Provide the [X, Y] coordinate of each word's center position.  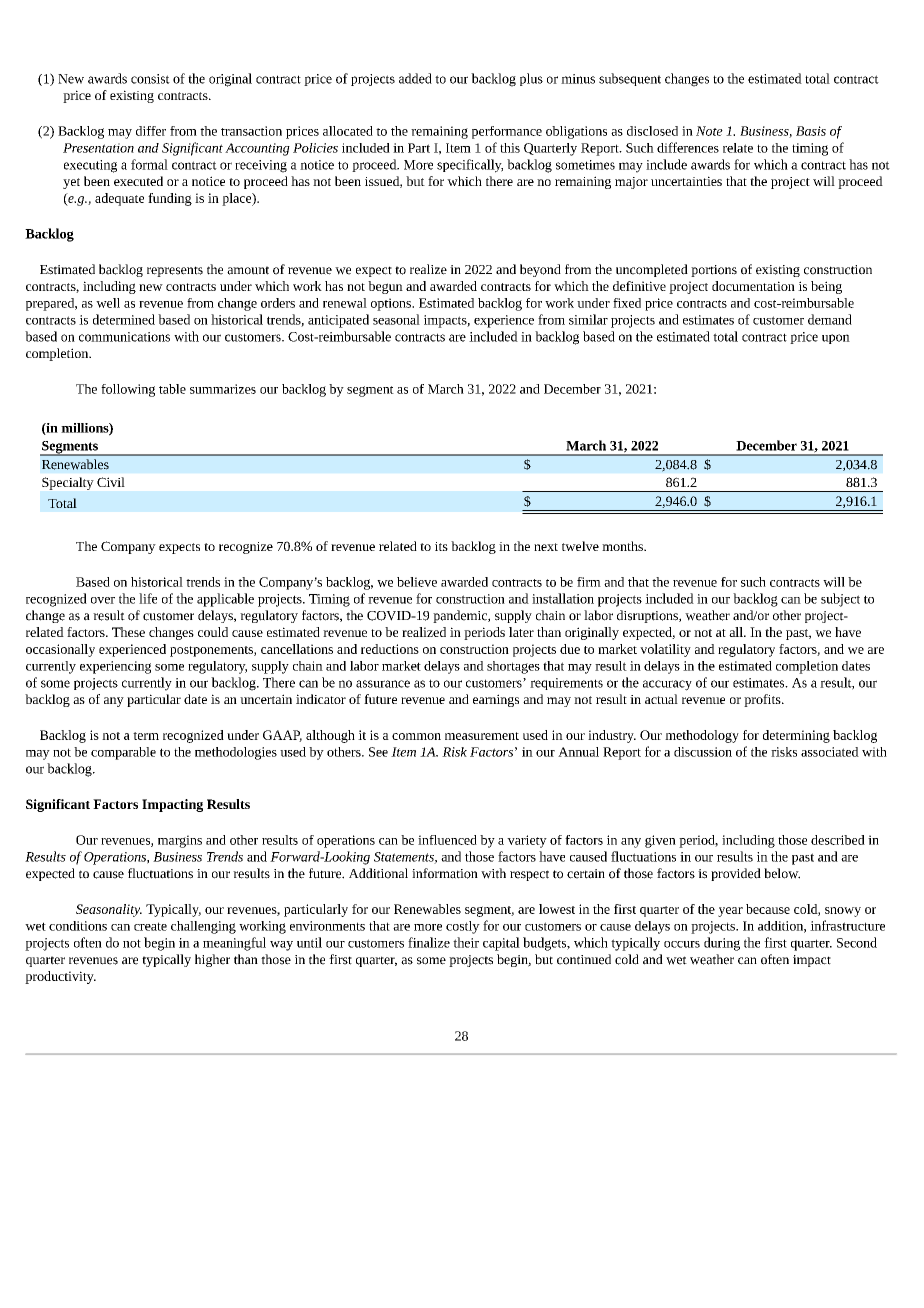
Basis [811, 131]
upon [836, 339]
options [392, 304]
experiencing [115, 667]
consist [150, 79]
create [150, 926]
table [172, 389]
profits [763, 700]
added [415, 78]
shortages [513, 667]
